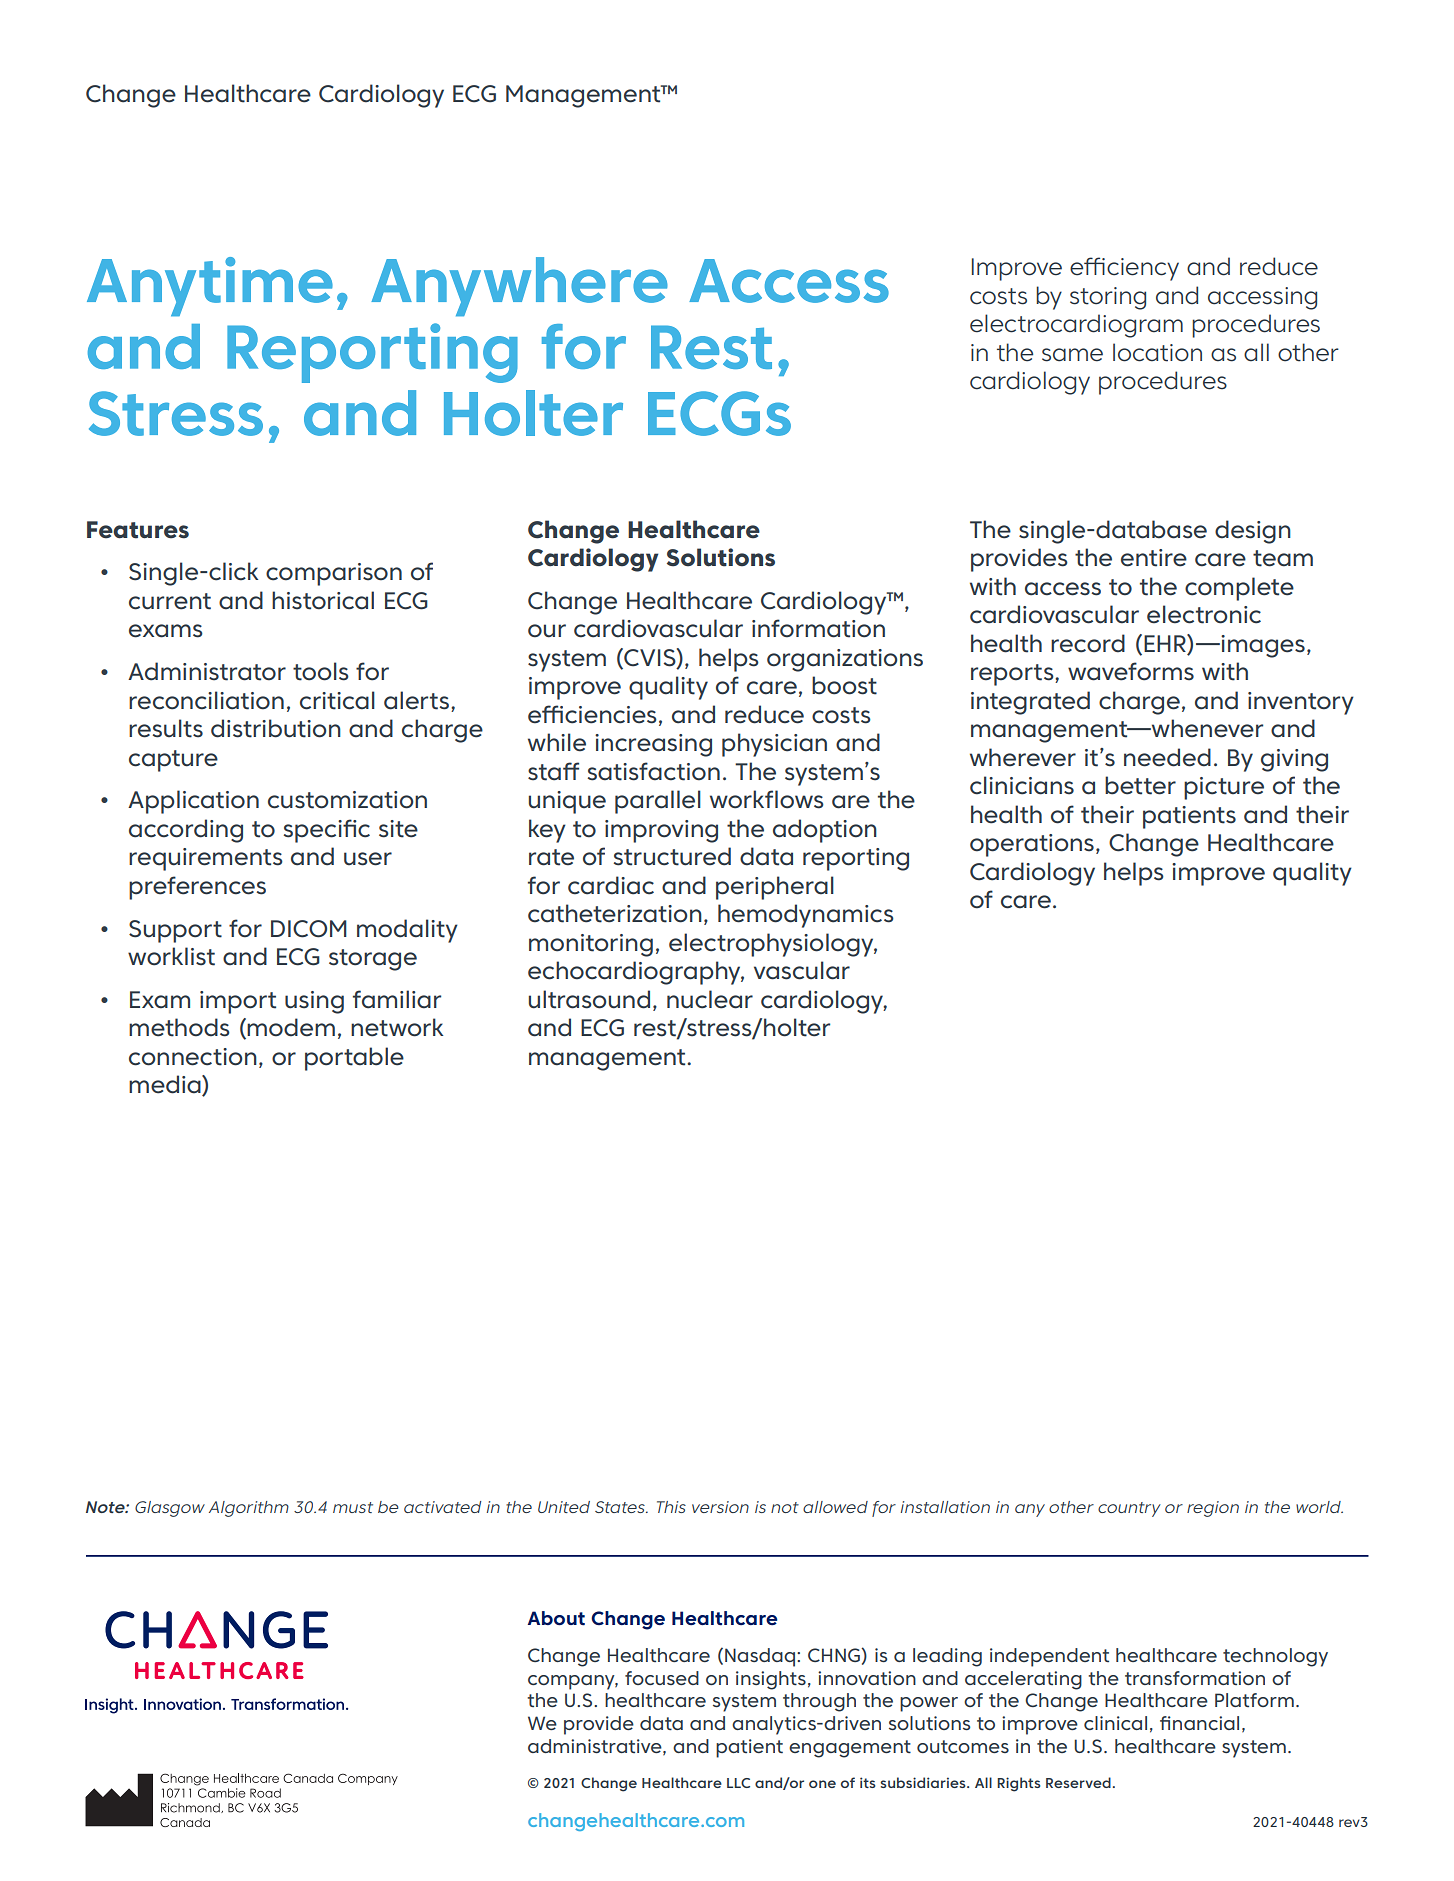 Image resolution: width=1454 pixels, height=1881 pixels. I want to click on Anytime, so click(210, 287).
